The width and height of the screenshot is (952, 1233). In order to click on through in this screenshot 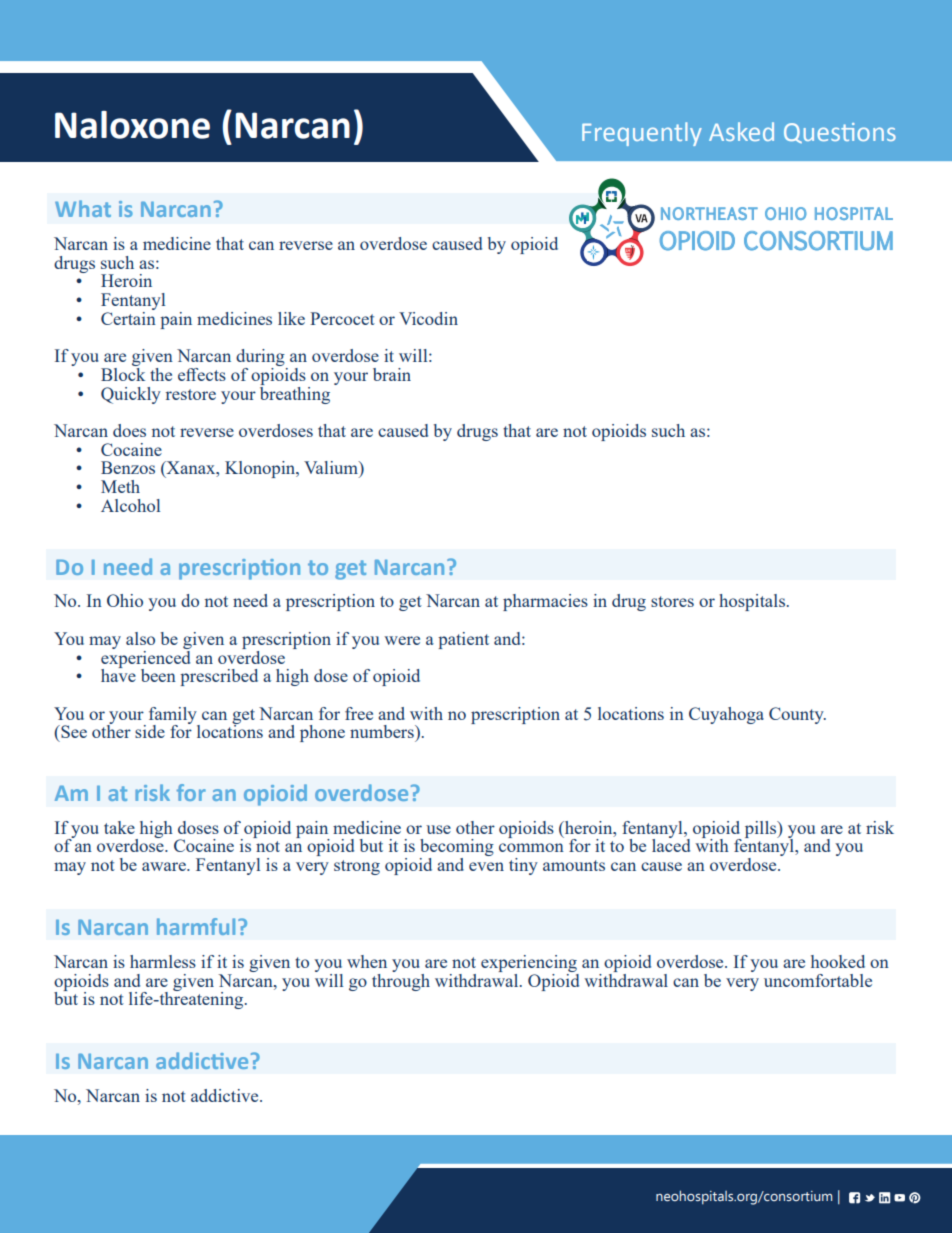, I will do `click(401, 981)`.
